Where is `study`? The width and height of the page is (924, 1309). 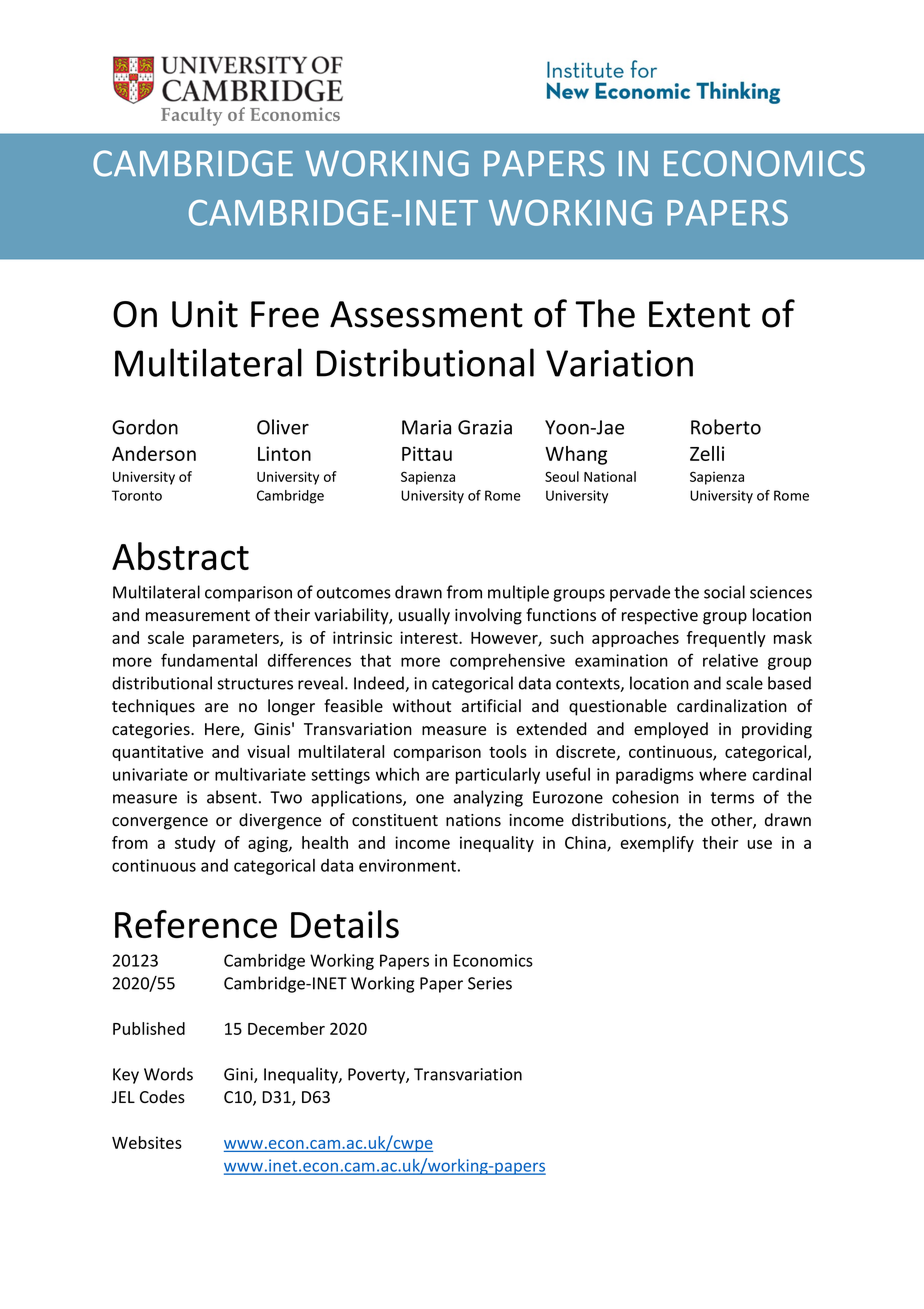
study is located at coordinates (195, 844).
